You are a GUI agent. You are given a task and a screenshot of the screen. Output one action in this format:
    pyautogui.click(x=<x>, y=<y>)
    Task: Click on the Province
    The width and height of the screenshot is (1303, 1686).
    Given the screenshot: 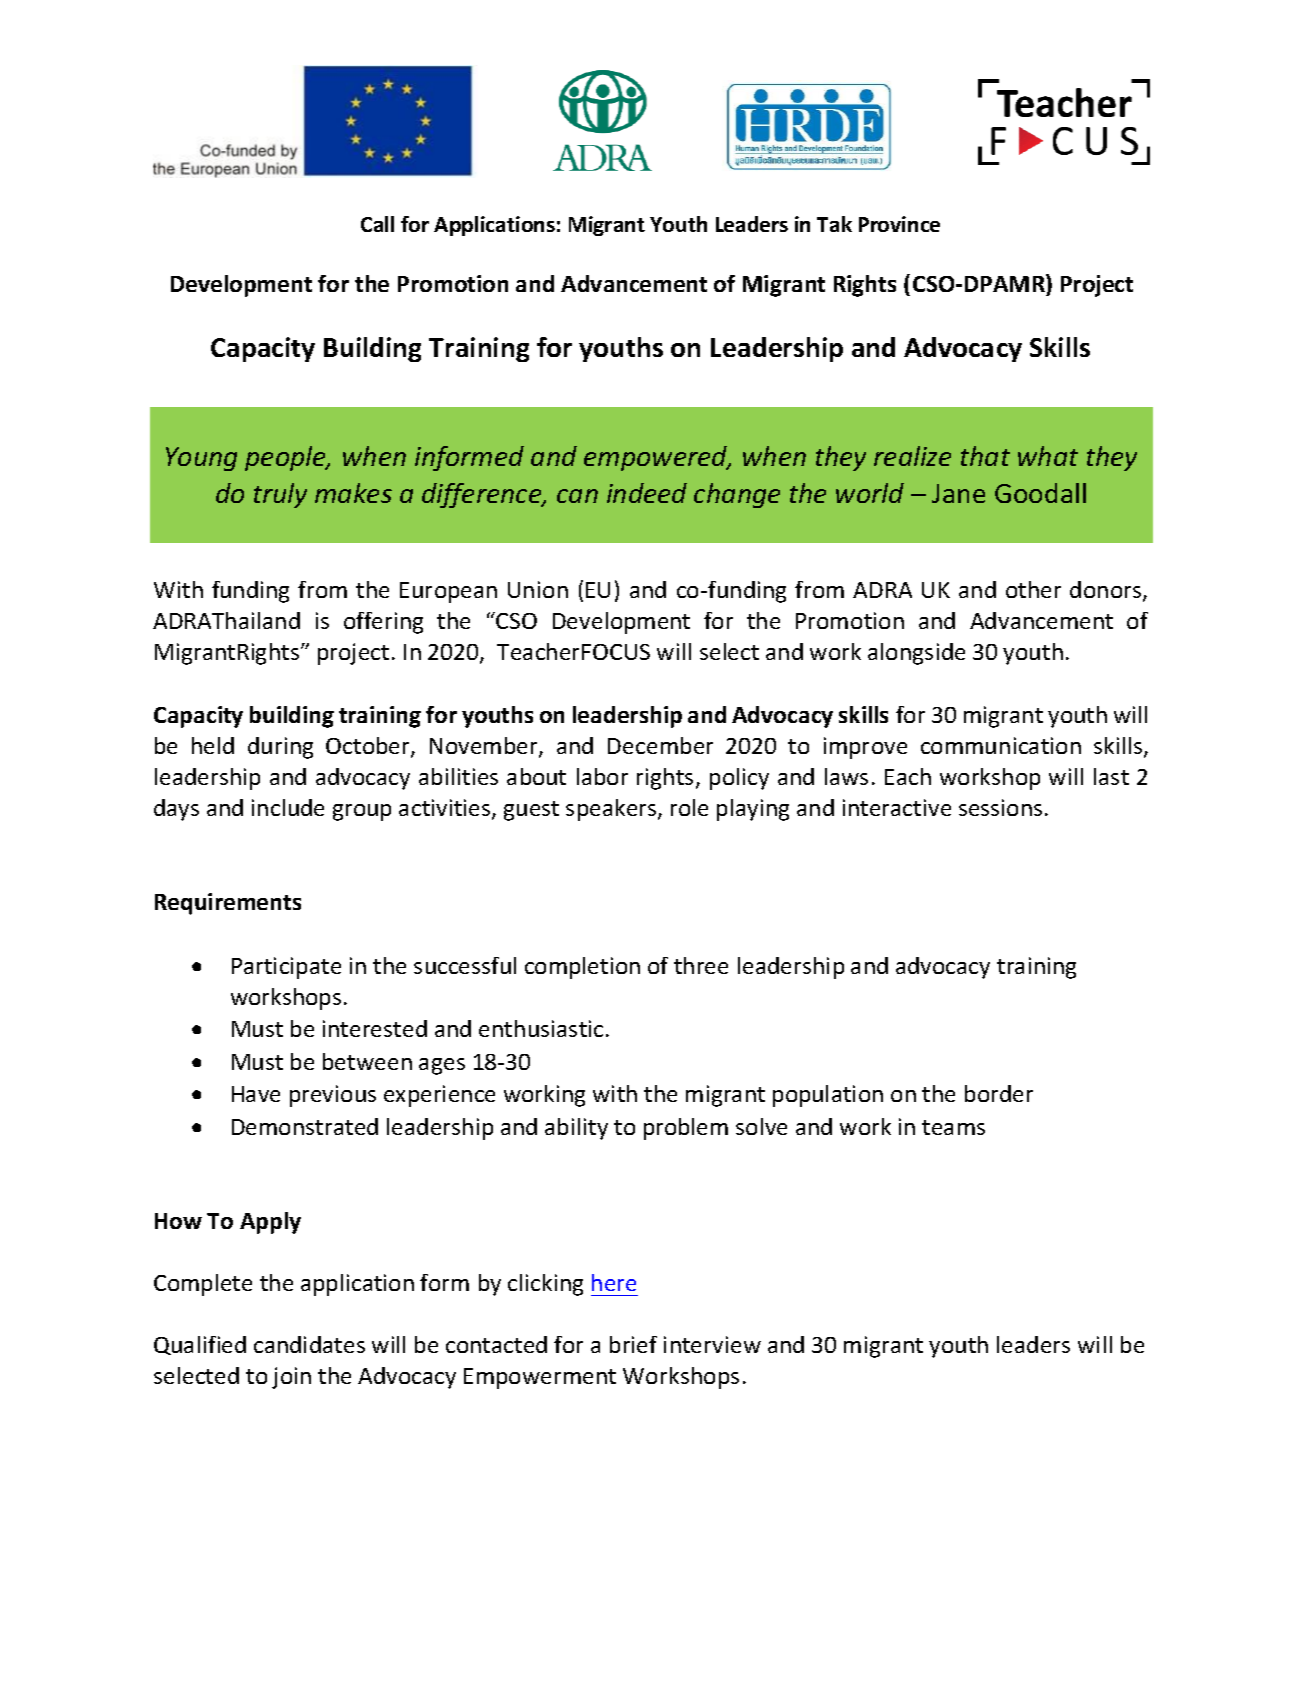 What is the action you would take?
    pyautogui.click(x=899, y=224)
